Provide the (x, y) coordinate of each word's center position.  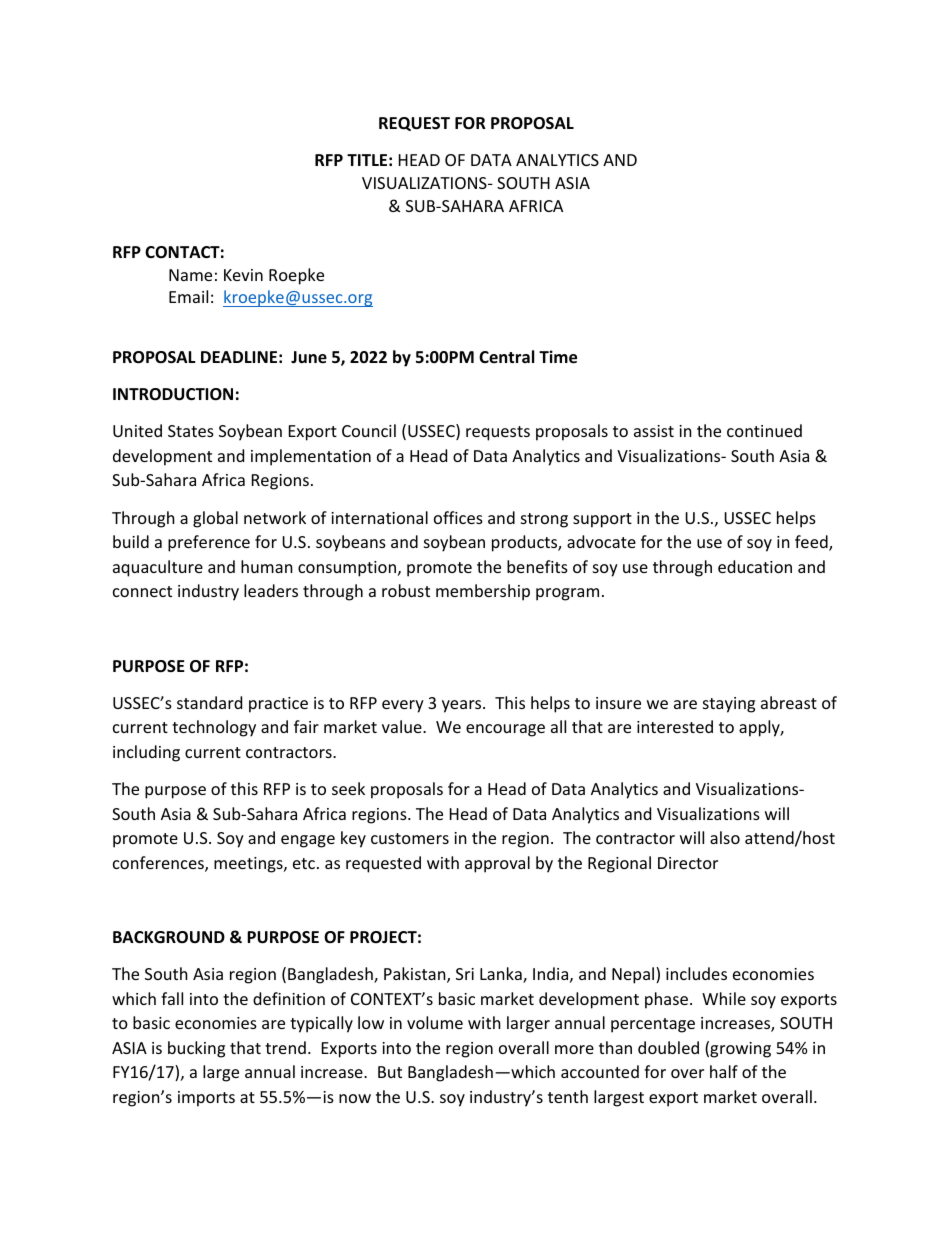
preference (209, 543)
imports (206, 1099)
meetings (249, 865)
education (755, 566)
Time (558, 357)
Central (506, 356)
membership (483, 592)
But (390, 1072)
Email (188, 296)
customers (410, 838)
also (725, 837)
